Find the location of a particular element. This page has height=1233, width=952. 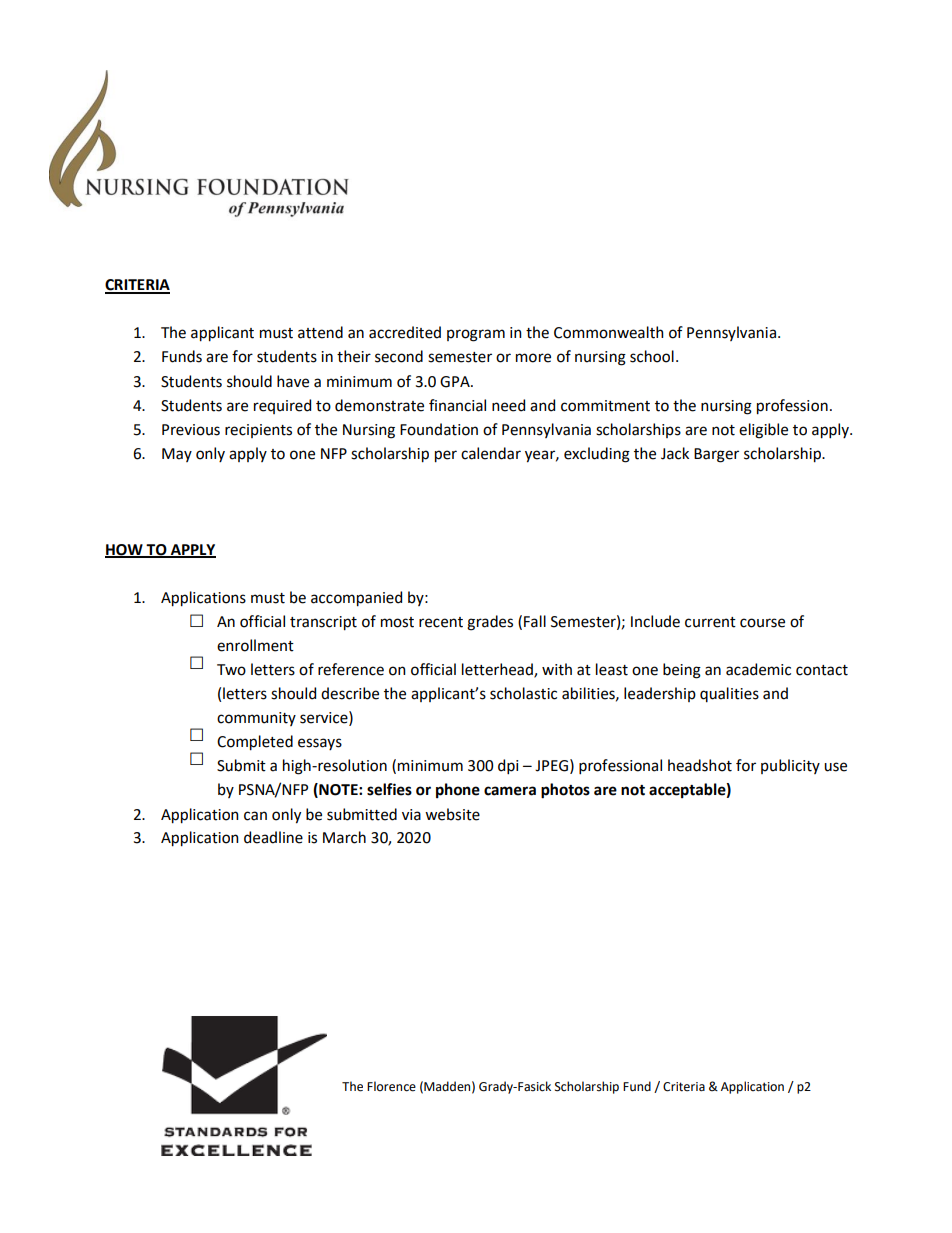

March is located at coordinates (344, 837).
